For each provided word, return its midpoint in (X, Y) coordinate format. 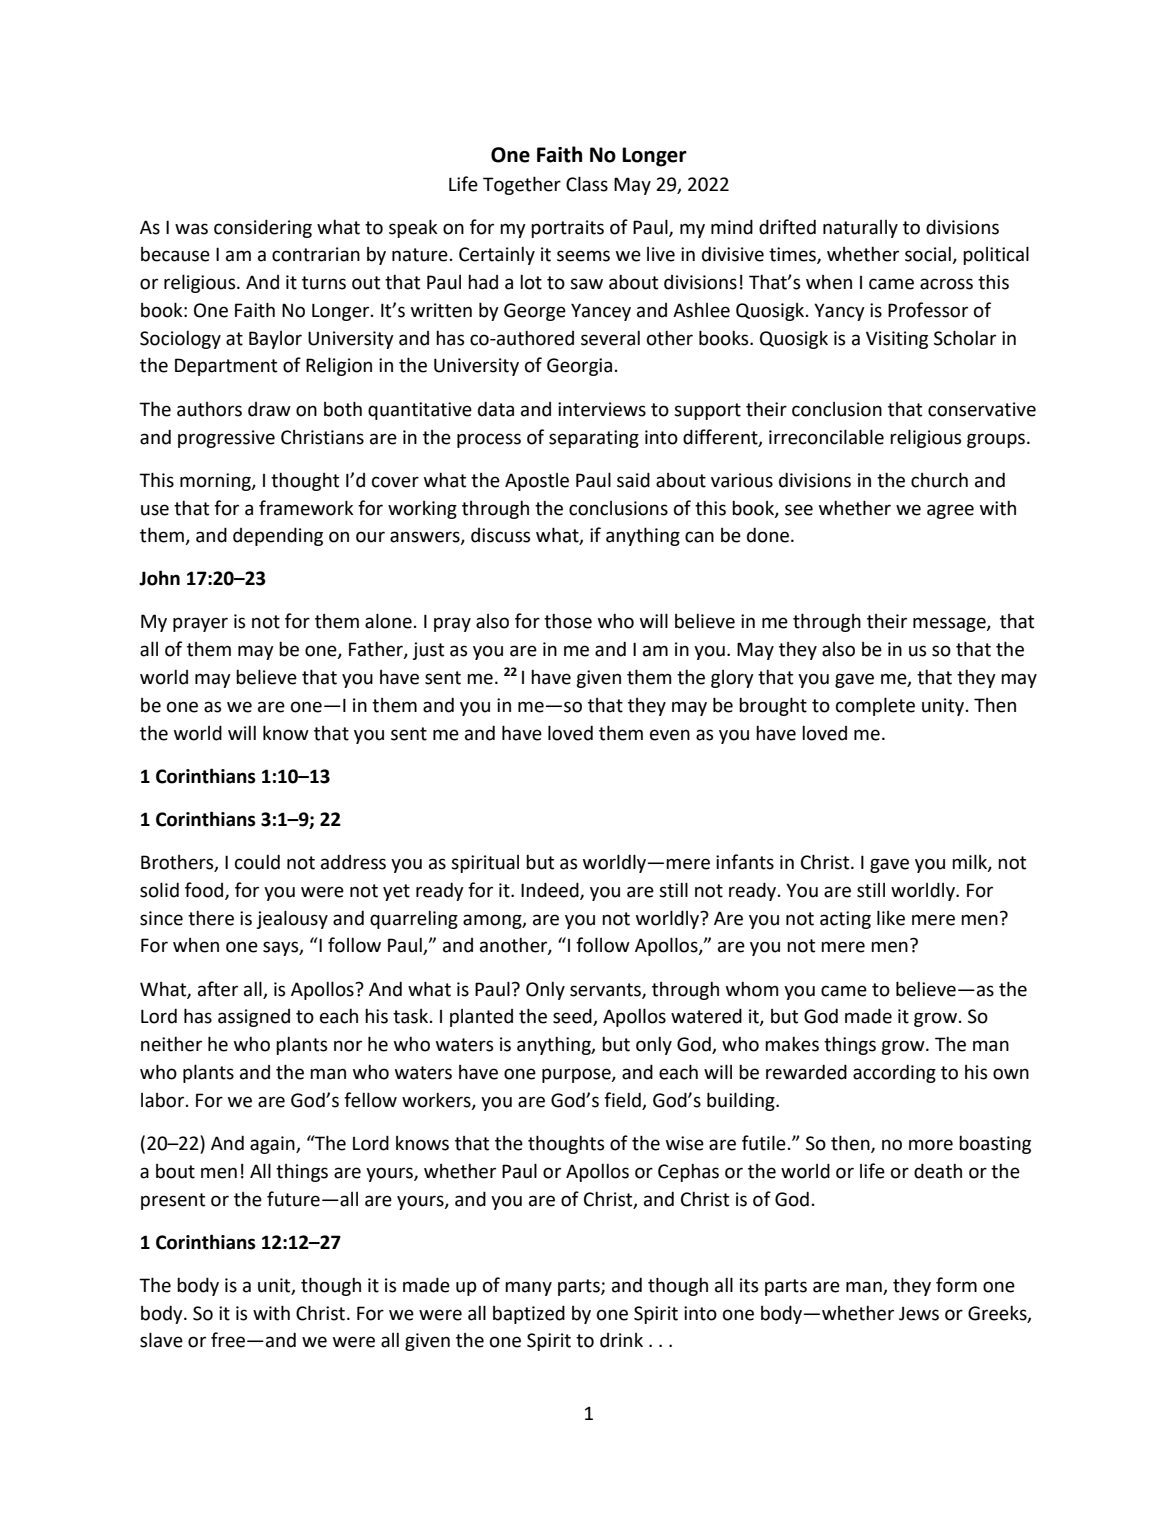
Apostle (537, 482)
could (257, 862)
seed (573, 1017)
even (670, 735)
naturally (860, 229)
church (939, 480)
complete (875, 706)
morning (216, 482)
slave (161, 1340)
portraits (567, 229)
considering (263, 228)
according (894, 1073)
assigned (254, 1018)
